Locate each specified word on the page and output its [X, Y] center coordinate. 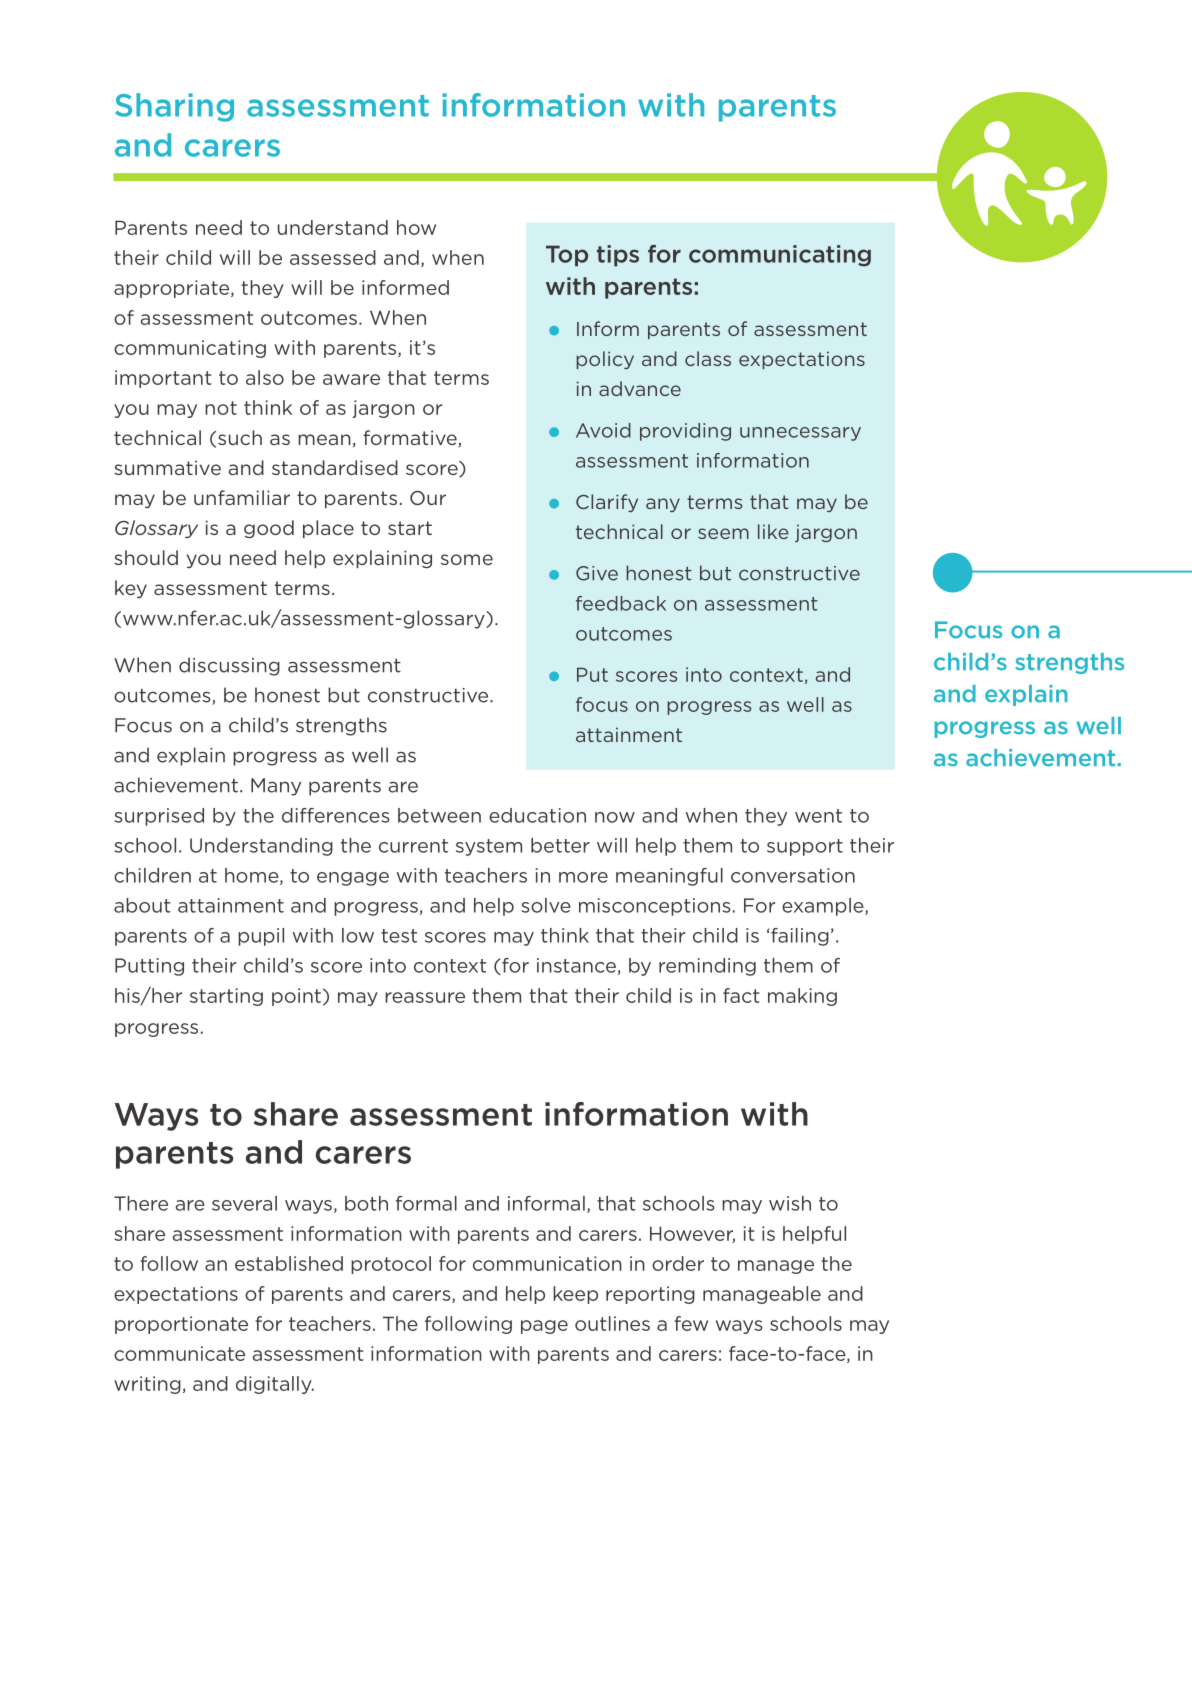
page [544, 1327]
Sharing [174, 107]
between [439, 815]
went [818, 816]
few [691, 1323]
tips [618, 256]
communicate [179, 1353]
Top [567, 256]
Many [276, 787]
